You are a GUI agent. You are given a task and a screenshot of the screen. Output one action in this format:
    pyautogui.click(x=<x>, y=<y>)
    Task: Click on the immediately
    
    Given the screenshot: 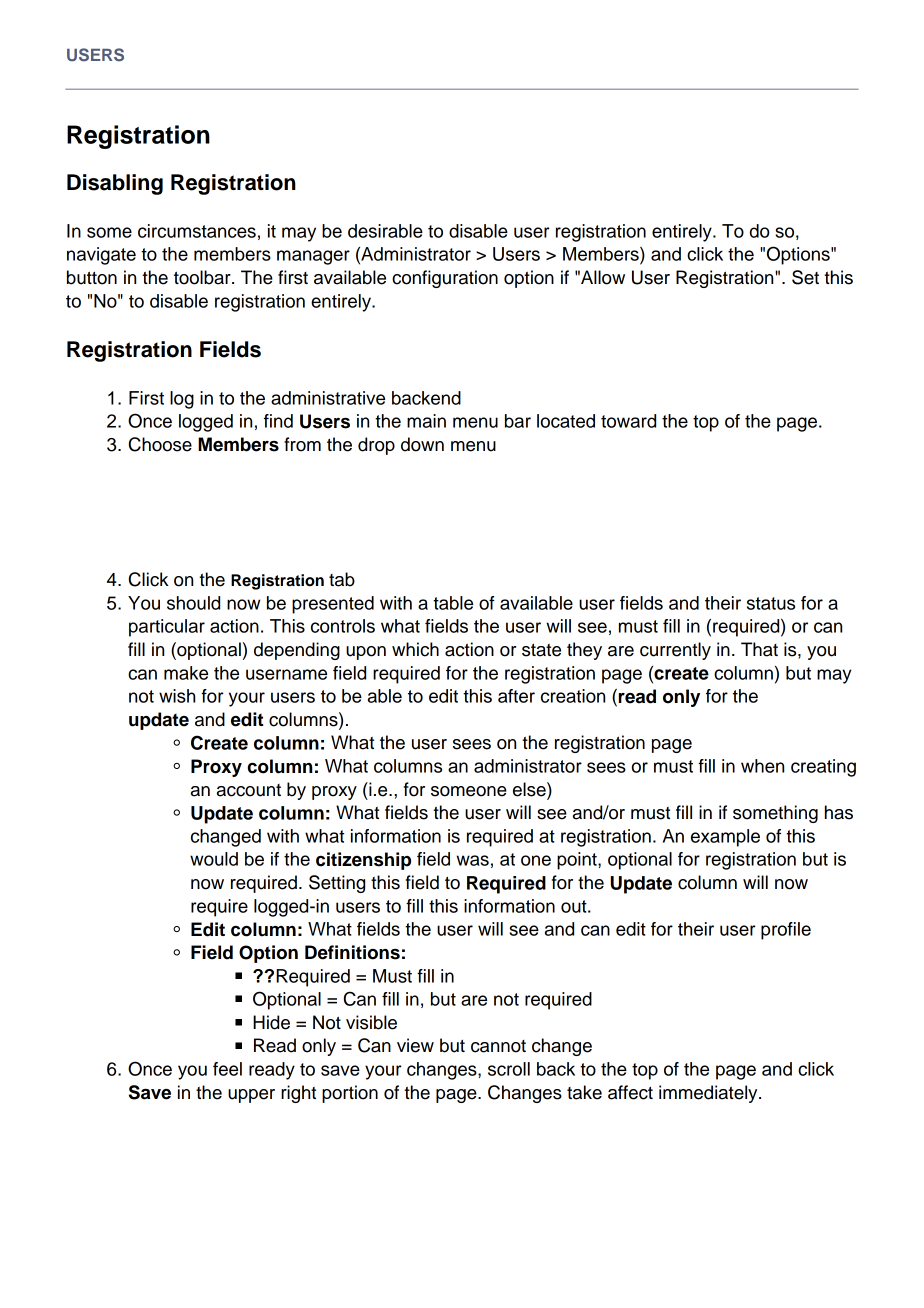 What is the action you would take?
    pyautogui.click(x=709, y=1094)
